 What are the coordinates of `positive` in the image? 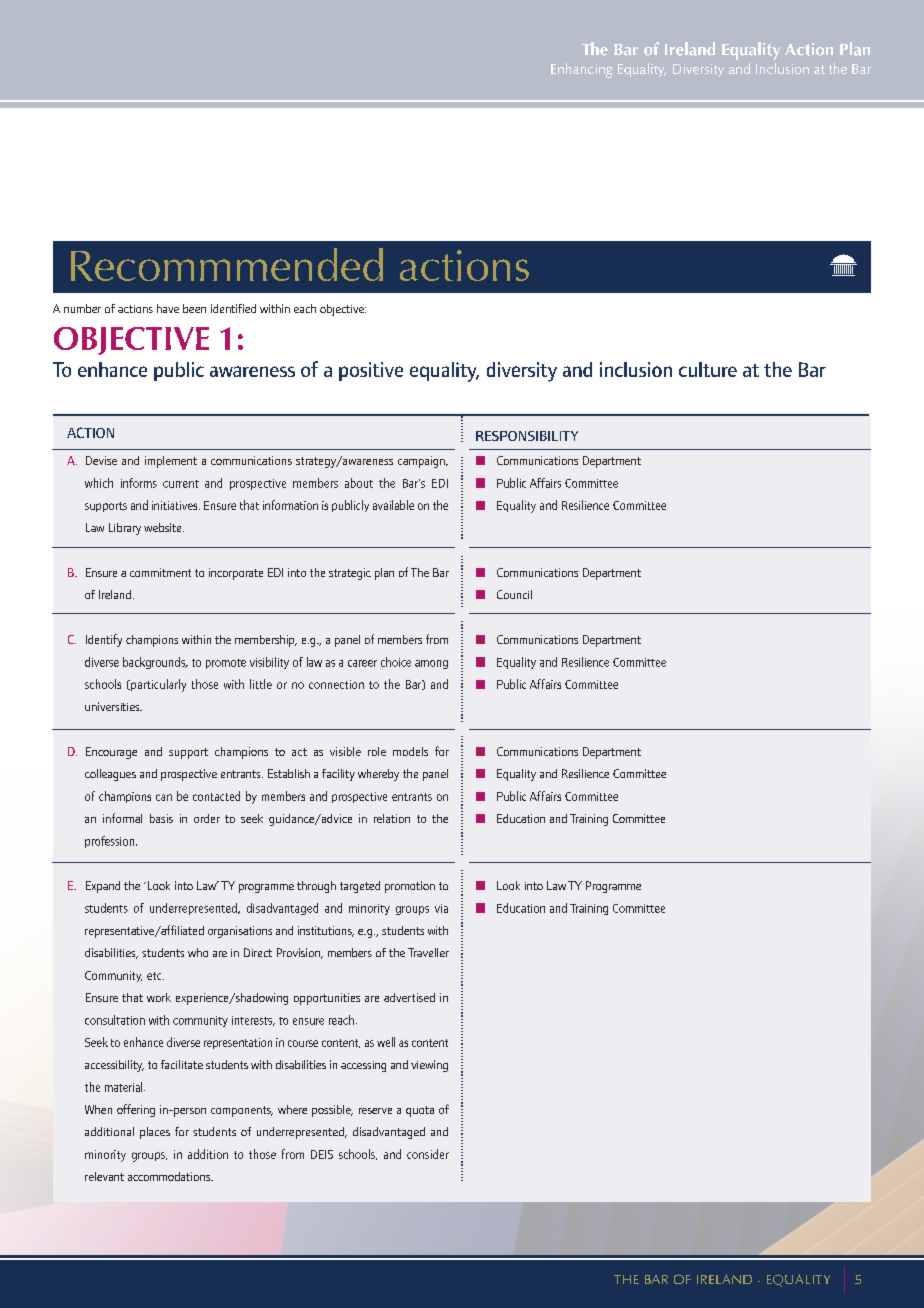 It's located at (371, 371).
